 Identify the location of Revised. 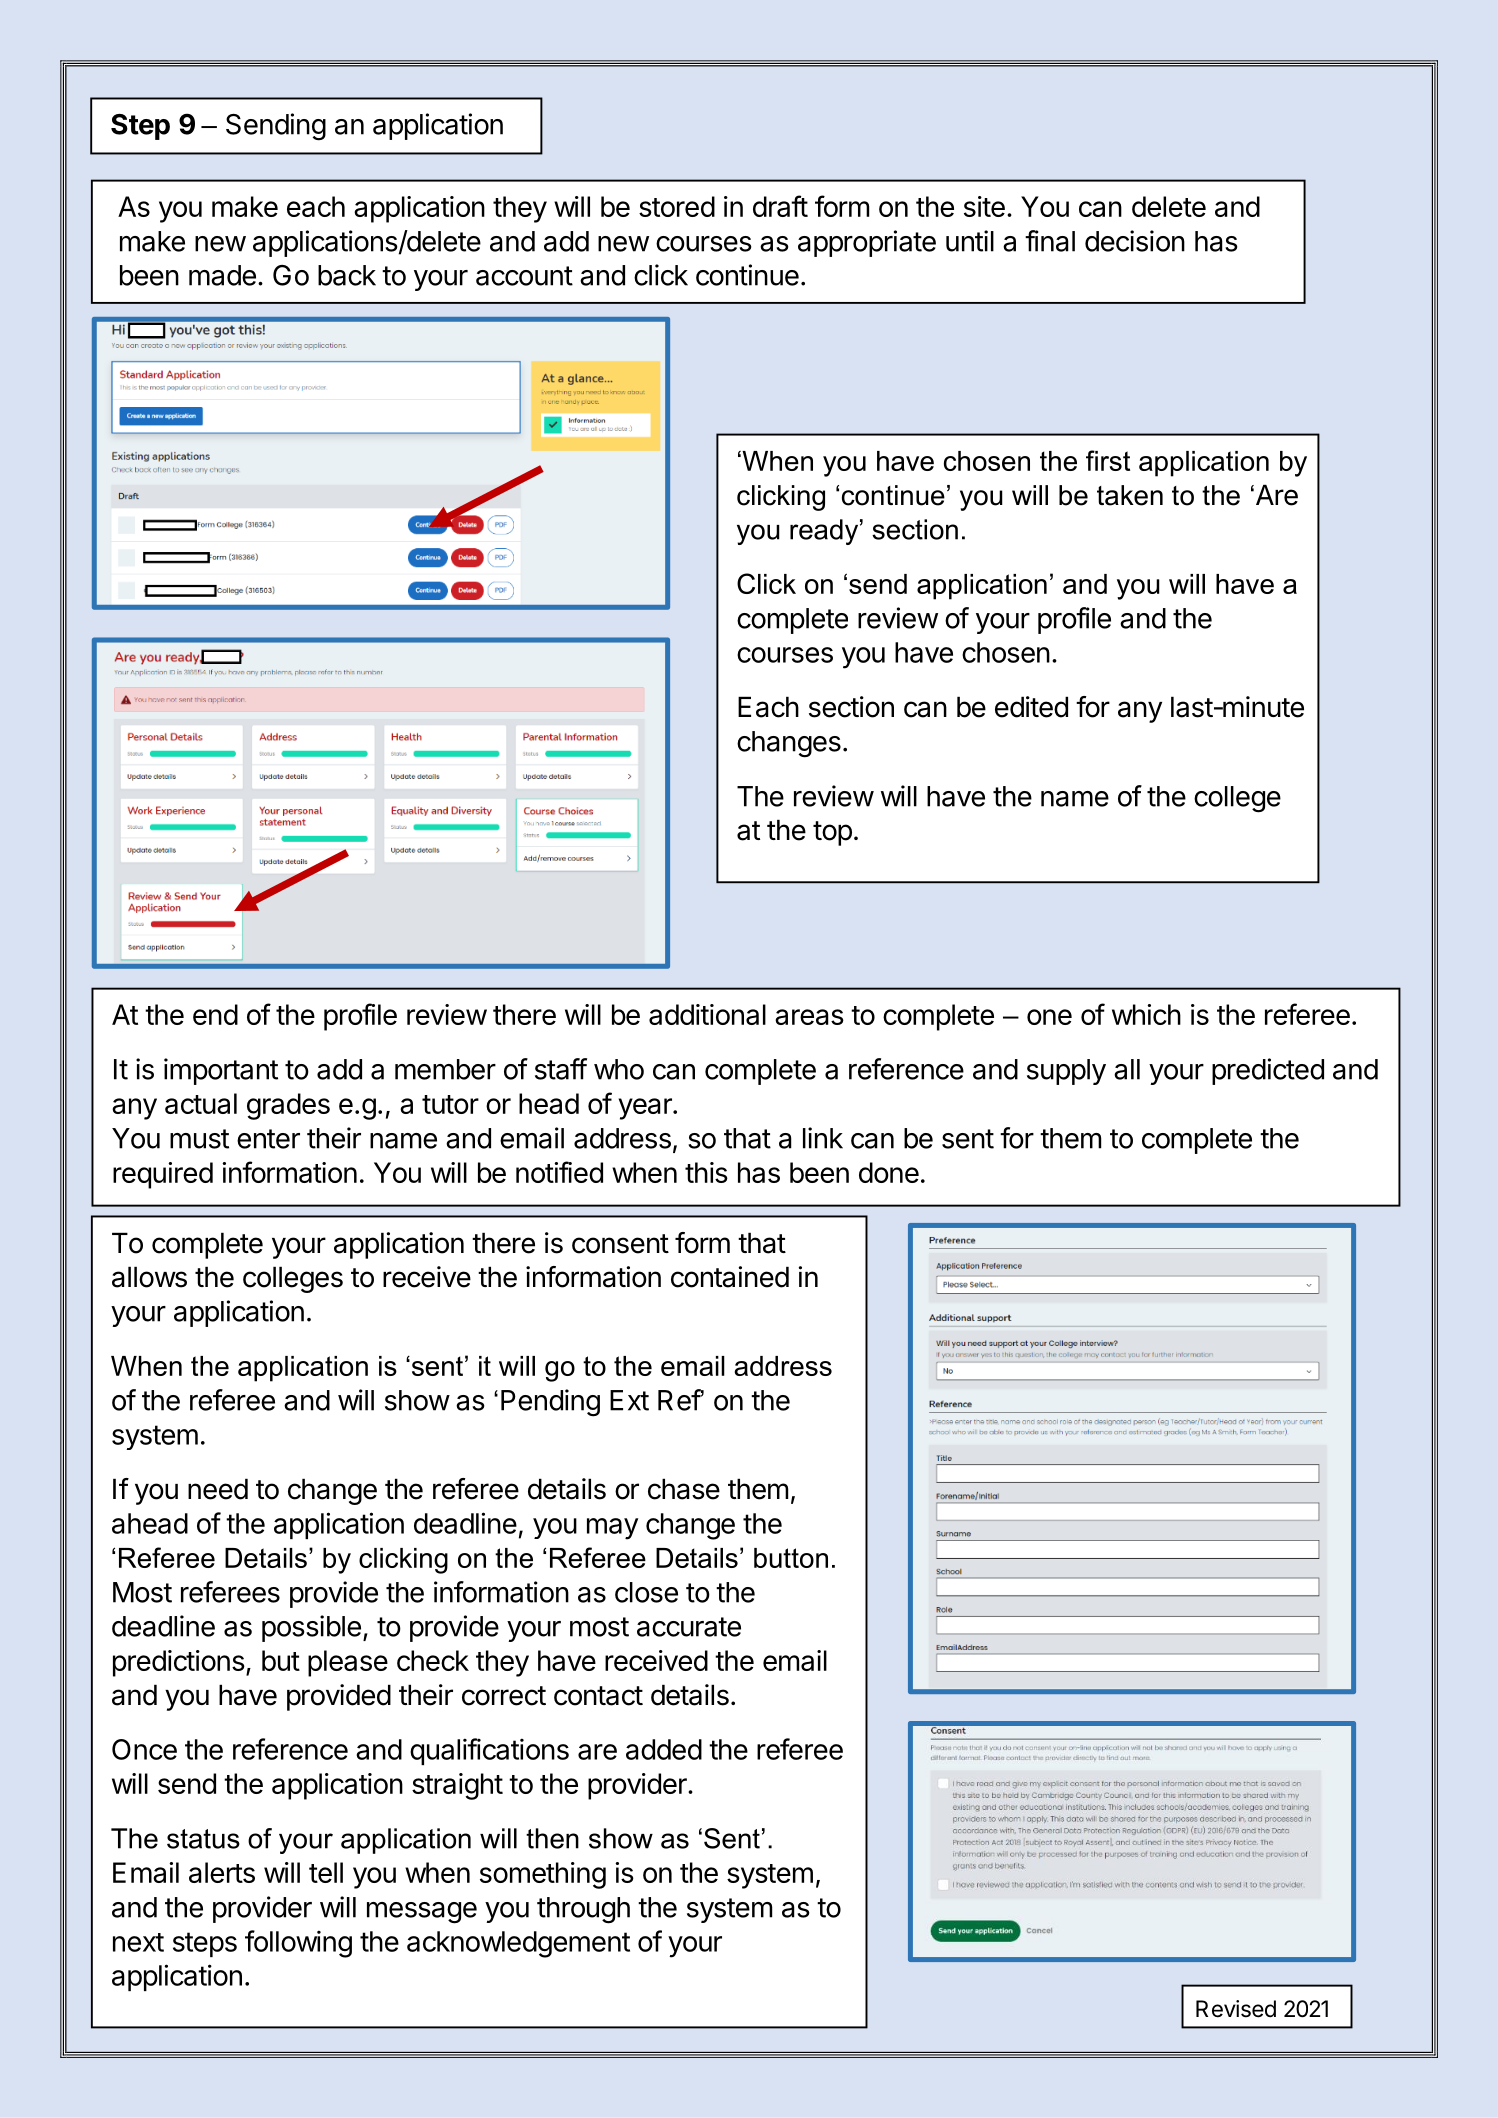
(1236, 2009).
